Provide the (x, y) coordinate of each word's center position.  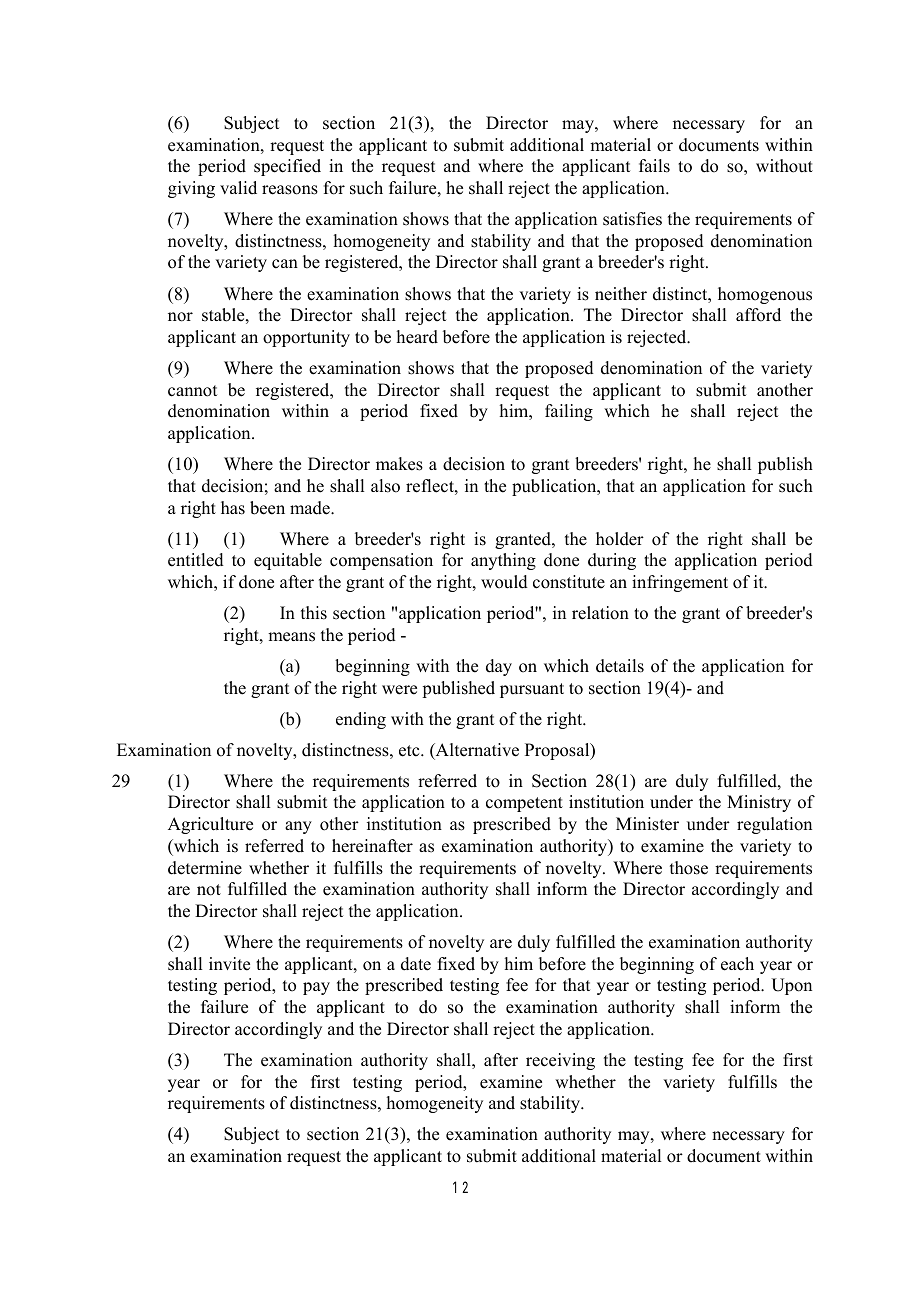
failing (569, 412)
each (737, 964)
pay (316, 988)
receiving (560, 1061)
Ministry (759, 803)
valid (238, 188)
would (504, 582)
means (291, 637)
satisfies (632, 219)
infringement (680, 583)
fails (654, 166)
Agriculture (210, 825)
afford (758, 315)
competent (524, 804)
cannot (192, 391)
